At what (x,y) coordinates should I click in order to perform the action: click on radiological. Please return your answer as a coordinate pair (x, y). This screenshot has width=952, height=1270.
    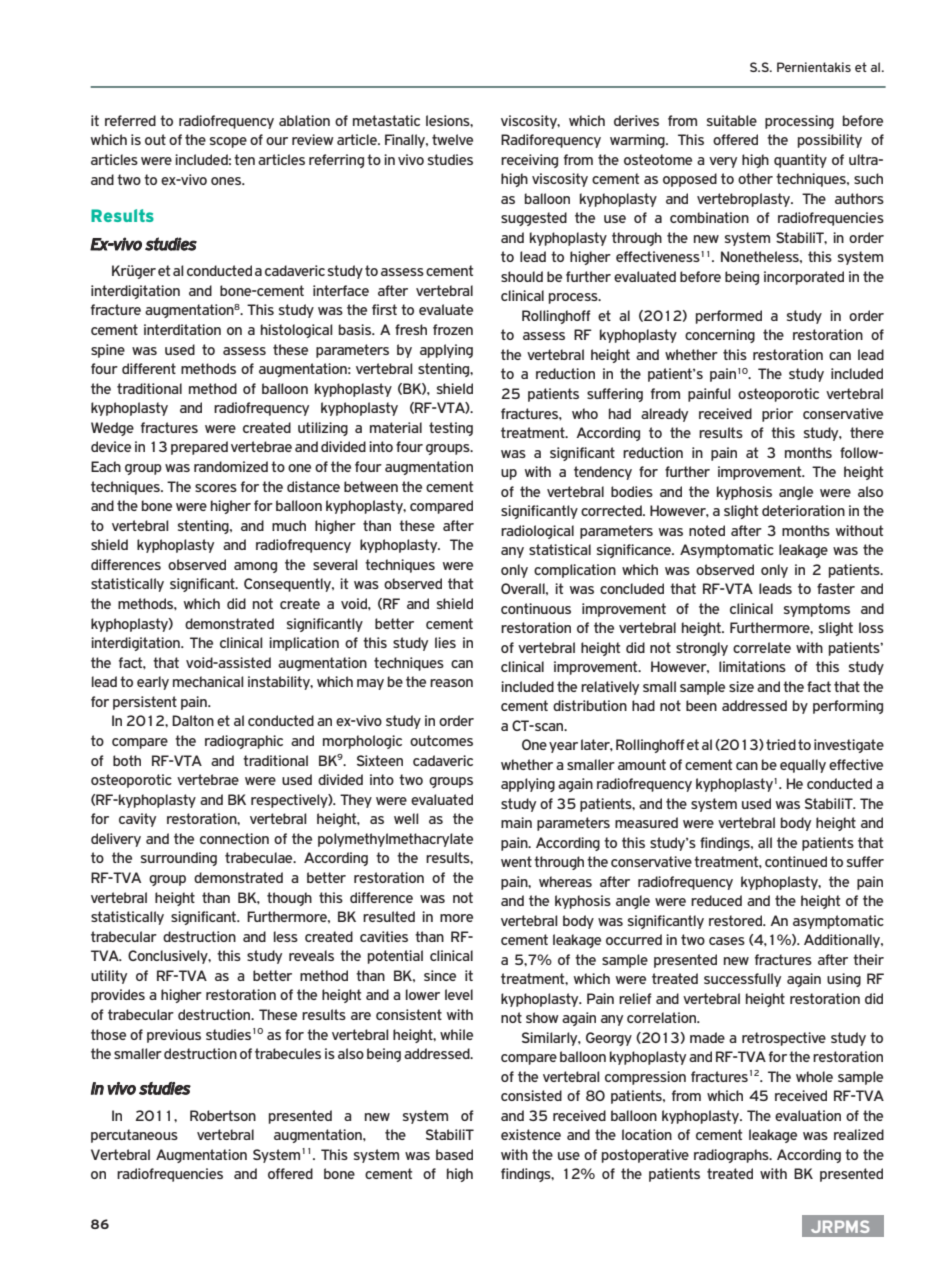
    Looking at the image, I should click on (537, 532).
